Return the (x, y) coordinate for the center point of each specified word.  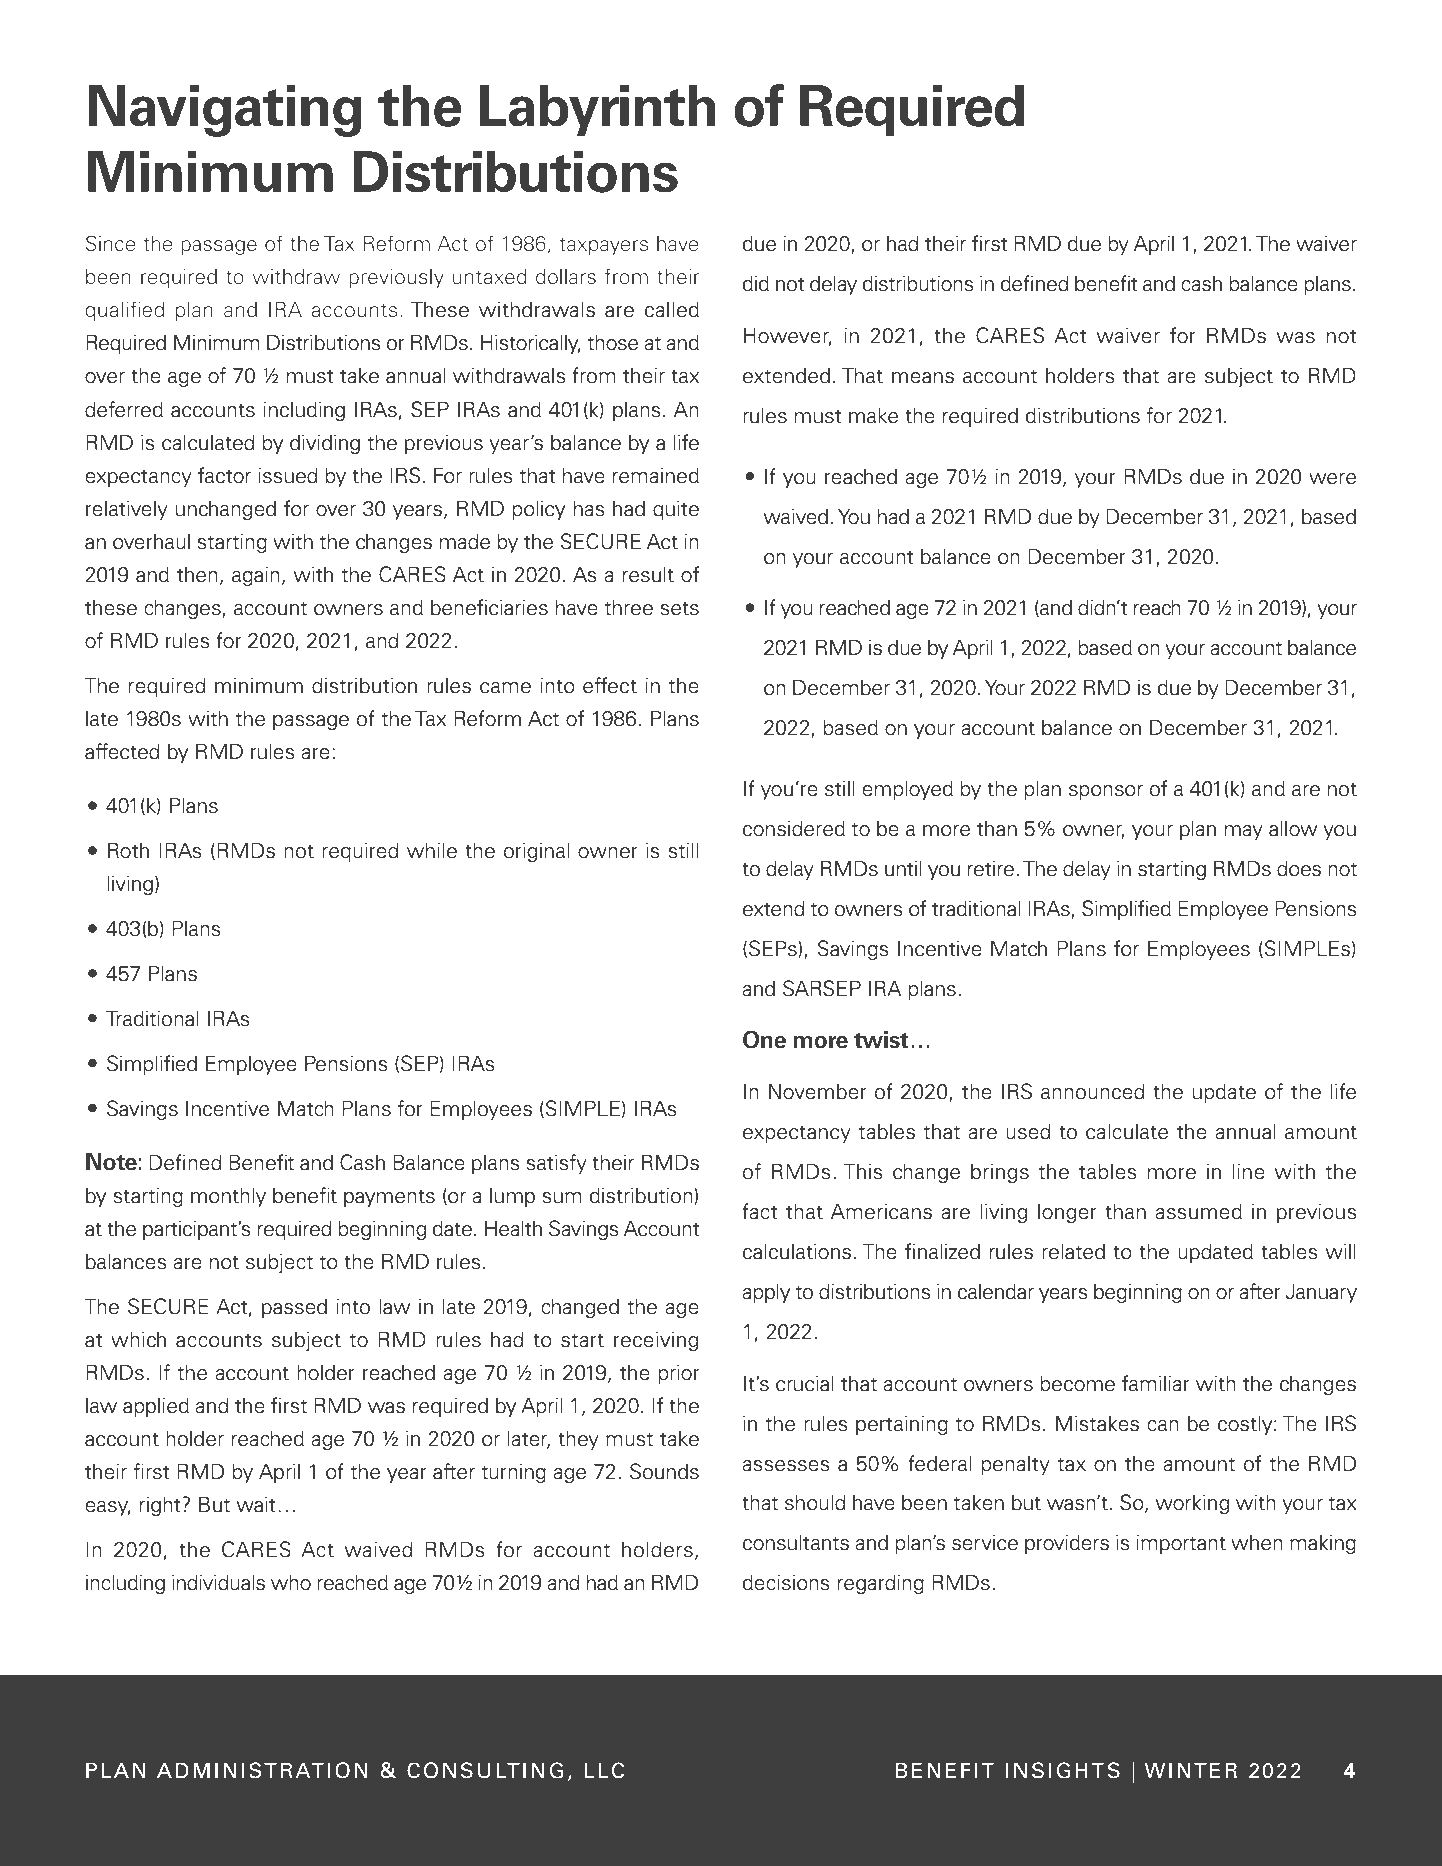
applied (156, 1407)
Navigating (225, 111)
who (291, 1582)
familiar (1156, 1383)
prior (679, 1374)
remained (656, 475)
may (1244, 832)
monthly (228, 1197)
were (1332, 479)
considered (794, 828)
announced (1092, 1091)
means (923, 378)
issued (288, 475)
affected (122, 751)
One (764, 1039)
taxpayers (603, 246)
